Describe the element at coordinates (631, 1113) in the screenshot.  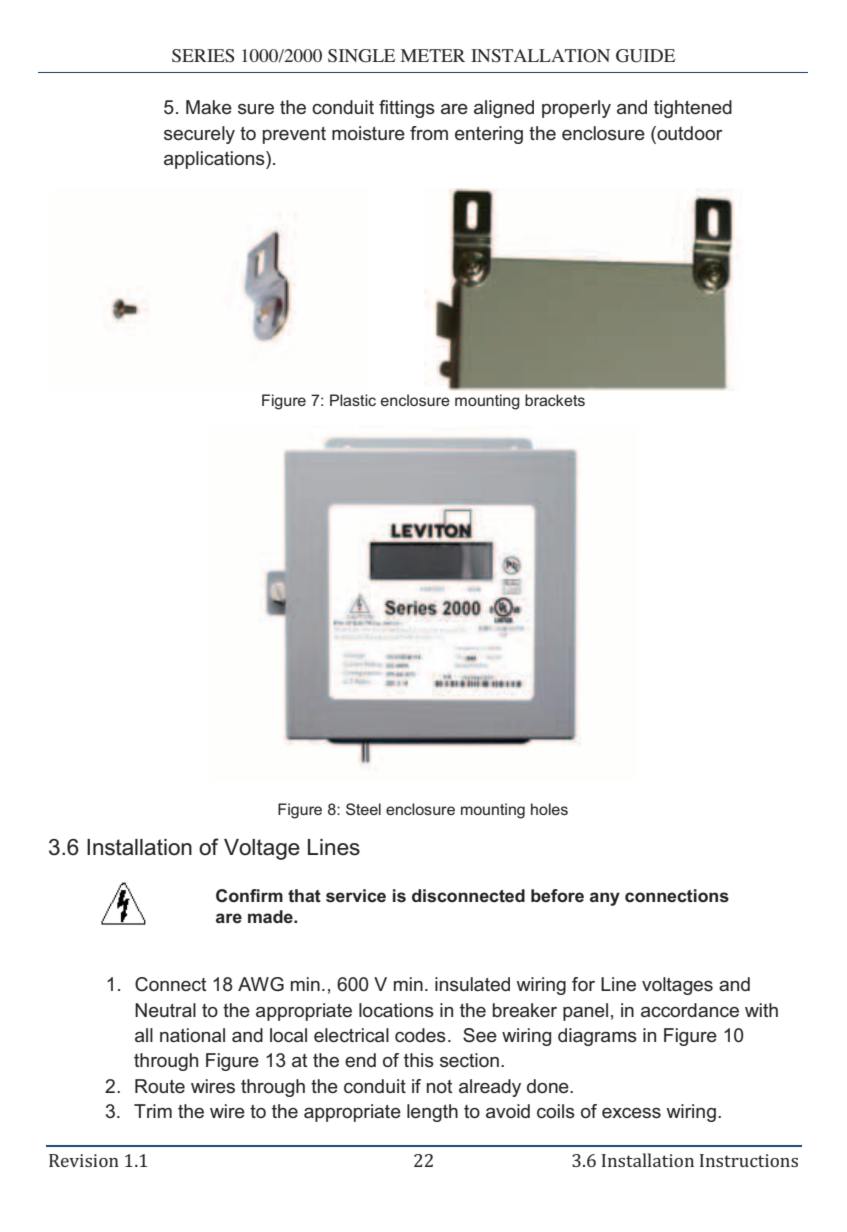
I see `excess` at that location.
